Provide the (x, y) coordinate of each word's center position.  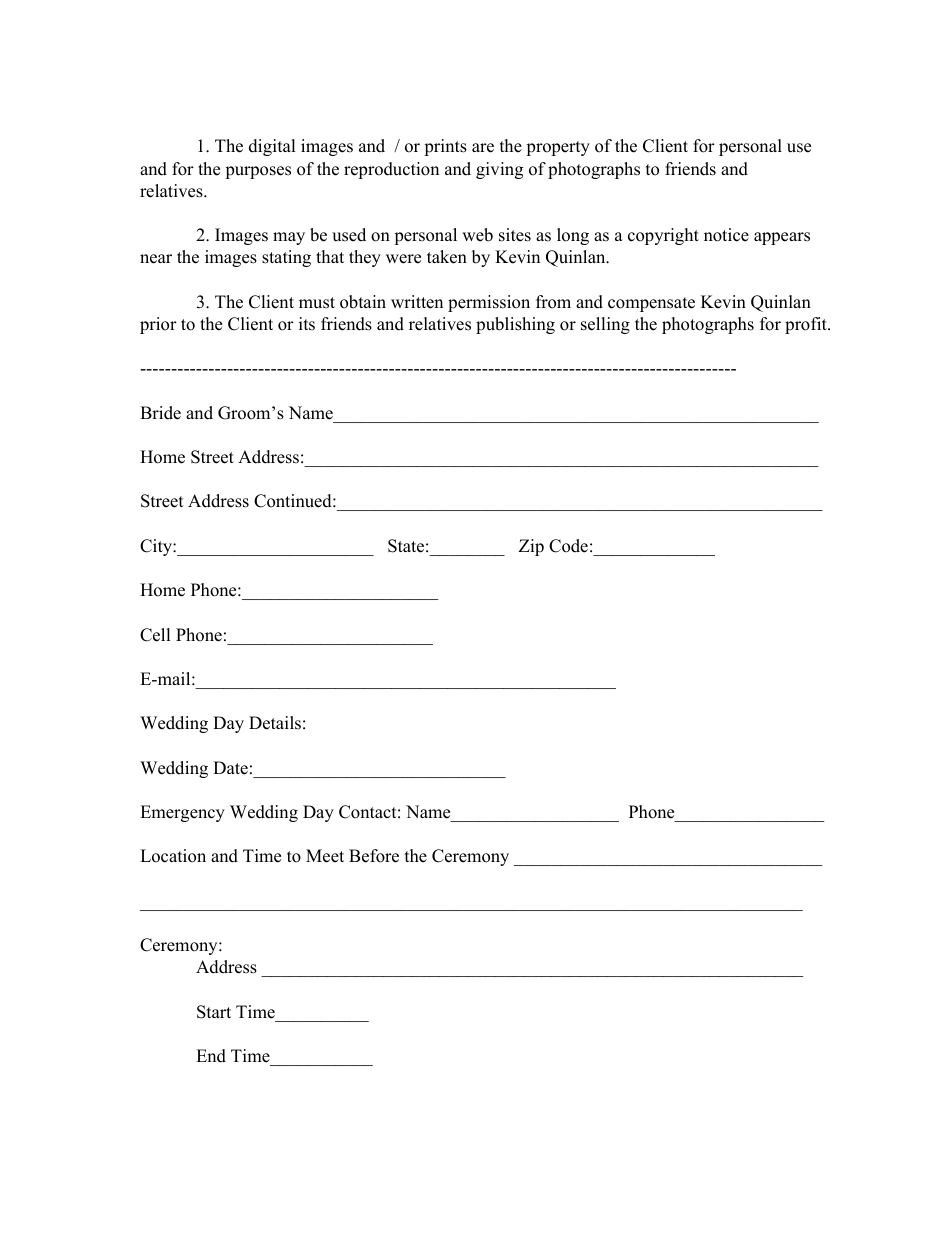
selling (605, 325)
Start (214, 1012)
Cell (155, 635)
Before (374, 856)
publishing (515, 325)
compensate (651, 304)
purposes (258, 172)
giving (499, 170)
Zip (531, 547)
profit (807, 325)
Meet (325, 856)
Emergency (182, 813)
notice (726, 235)
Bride (160, 413)
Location (173, 856)
